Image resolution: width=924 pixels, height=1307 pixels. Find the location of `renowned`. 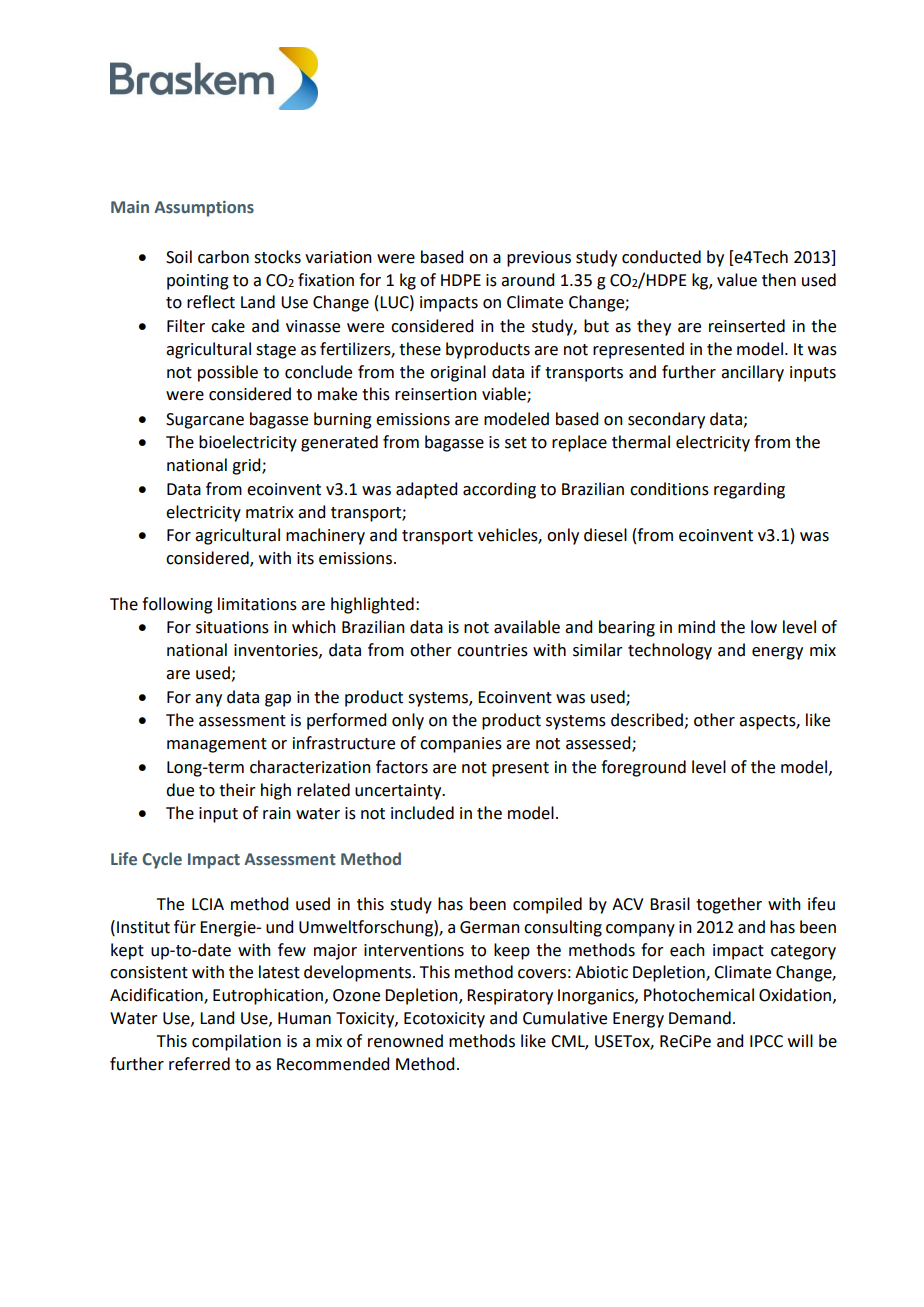

renowned is located at coordinates (405, 1041).
